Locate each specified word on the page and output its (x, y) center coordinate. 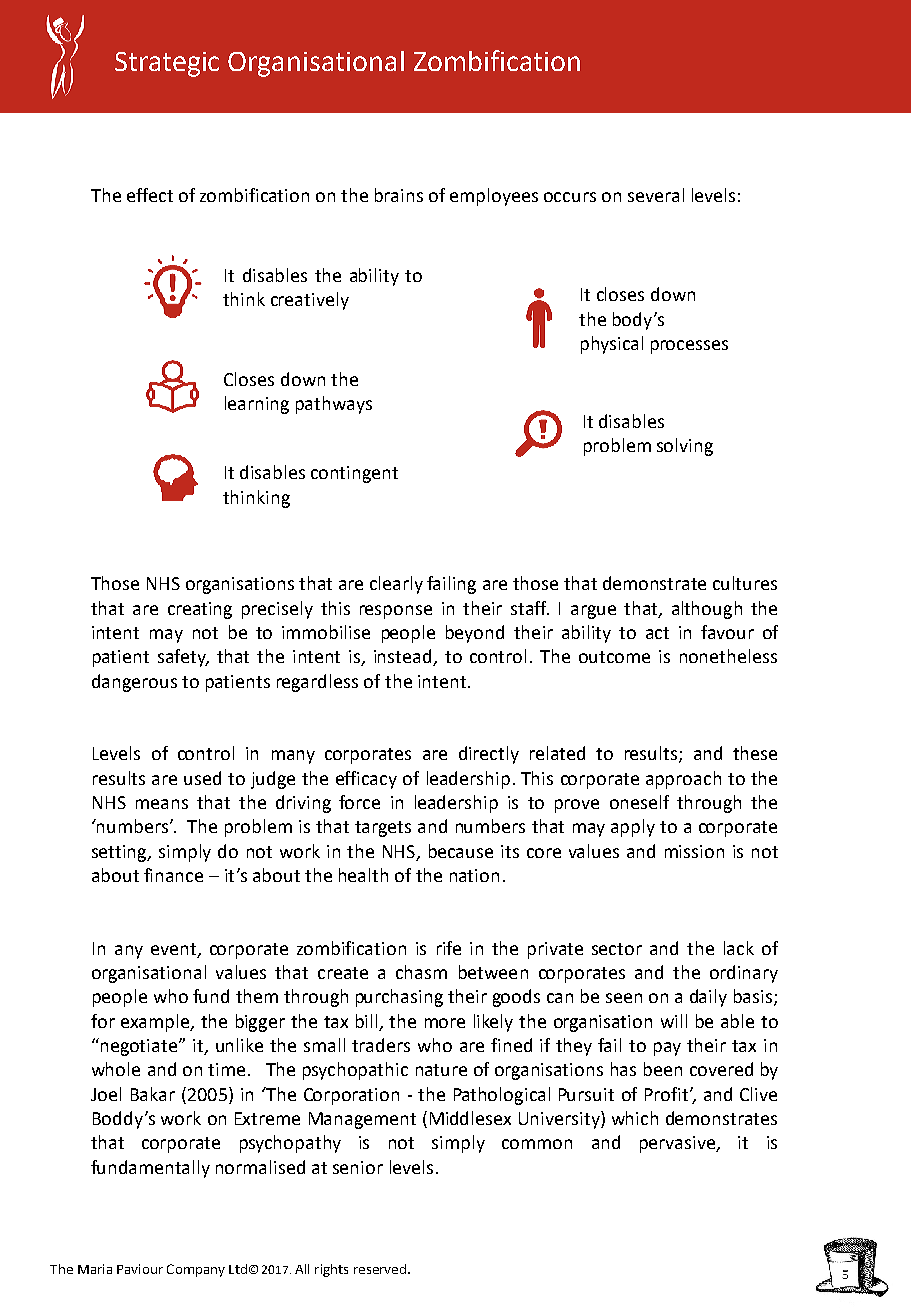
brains (399, 195)
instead (404, 657)
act (657, 633)
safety (183, 658)
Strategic (167, 64)
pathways (334, 405)
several (656, 195)
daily (708, 998)
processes (689, 347)
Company (196, 1270)
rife (449, 948)
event (173, 949)
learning (257, 405)
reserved (380, 1269)
